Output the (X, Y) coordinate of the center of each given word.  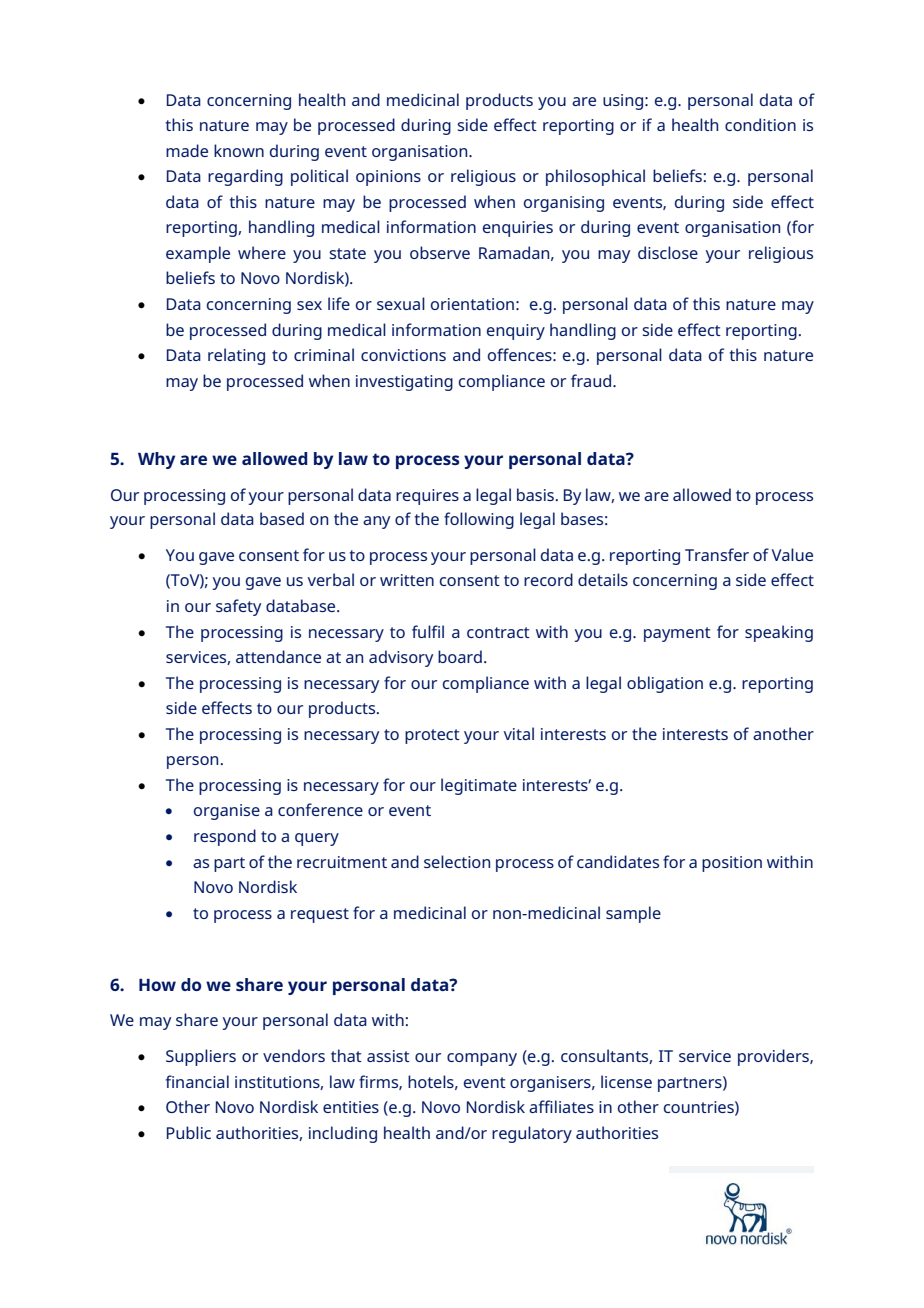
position (732, 864)
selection (457, 861)
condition (760, 124)
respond (225, 837)
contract (498, 632)
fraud (592, 380)
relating (236, 356)
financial (197, 1081)
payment (677, 634)
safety (238, 607)
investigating (404, 383)
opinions (388, 178)
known (239, 150)
